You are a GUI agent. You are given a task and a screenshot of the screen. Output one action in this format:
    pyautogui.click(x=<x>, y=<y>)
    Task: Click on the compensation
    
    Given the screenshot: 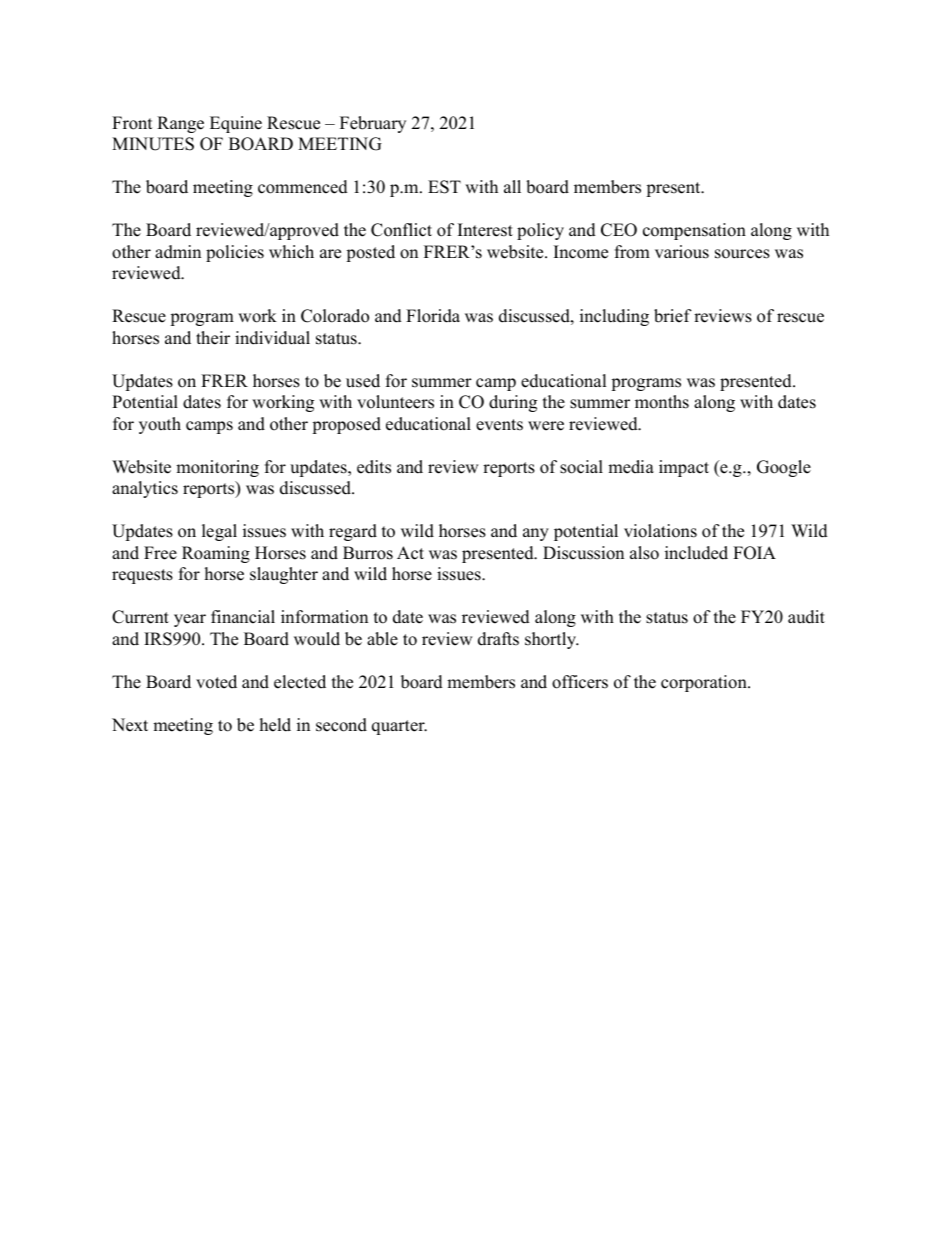 What is the action you would take?
    pyautogui.click(x=694, y=231)
